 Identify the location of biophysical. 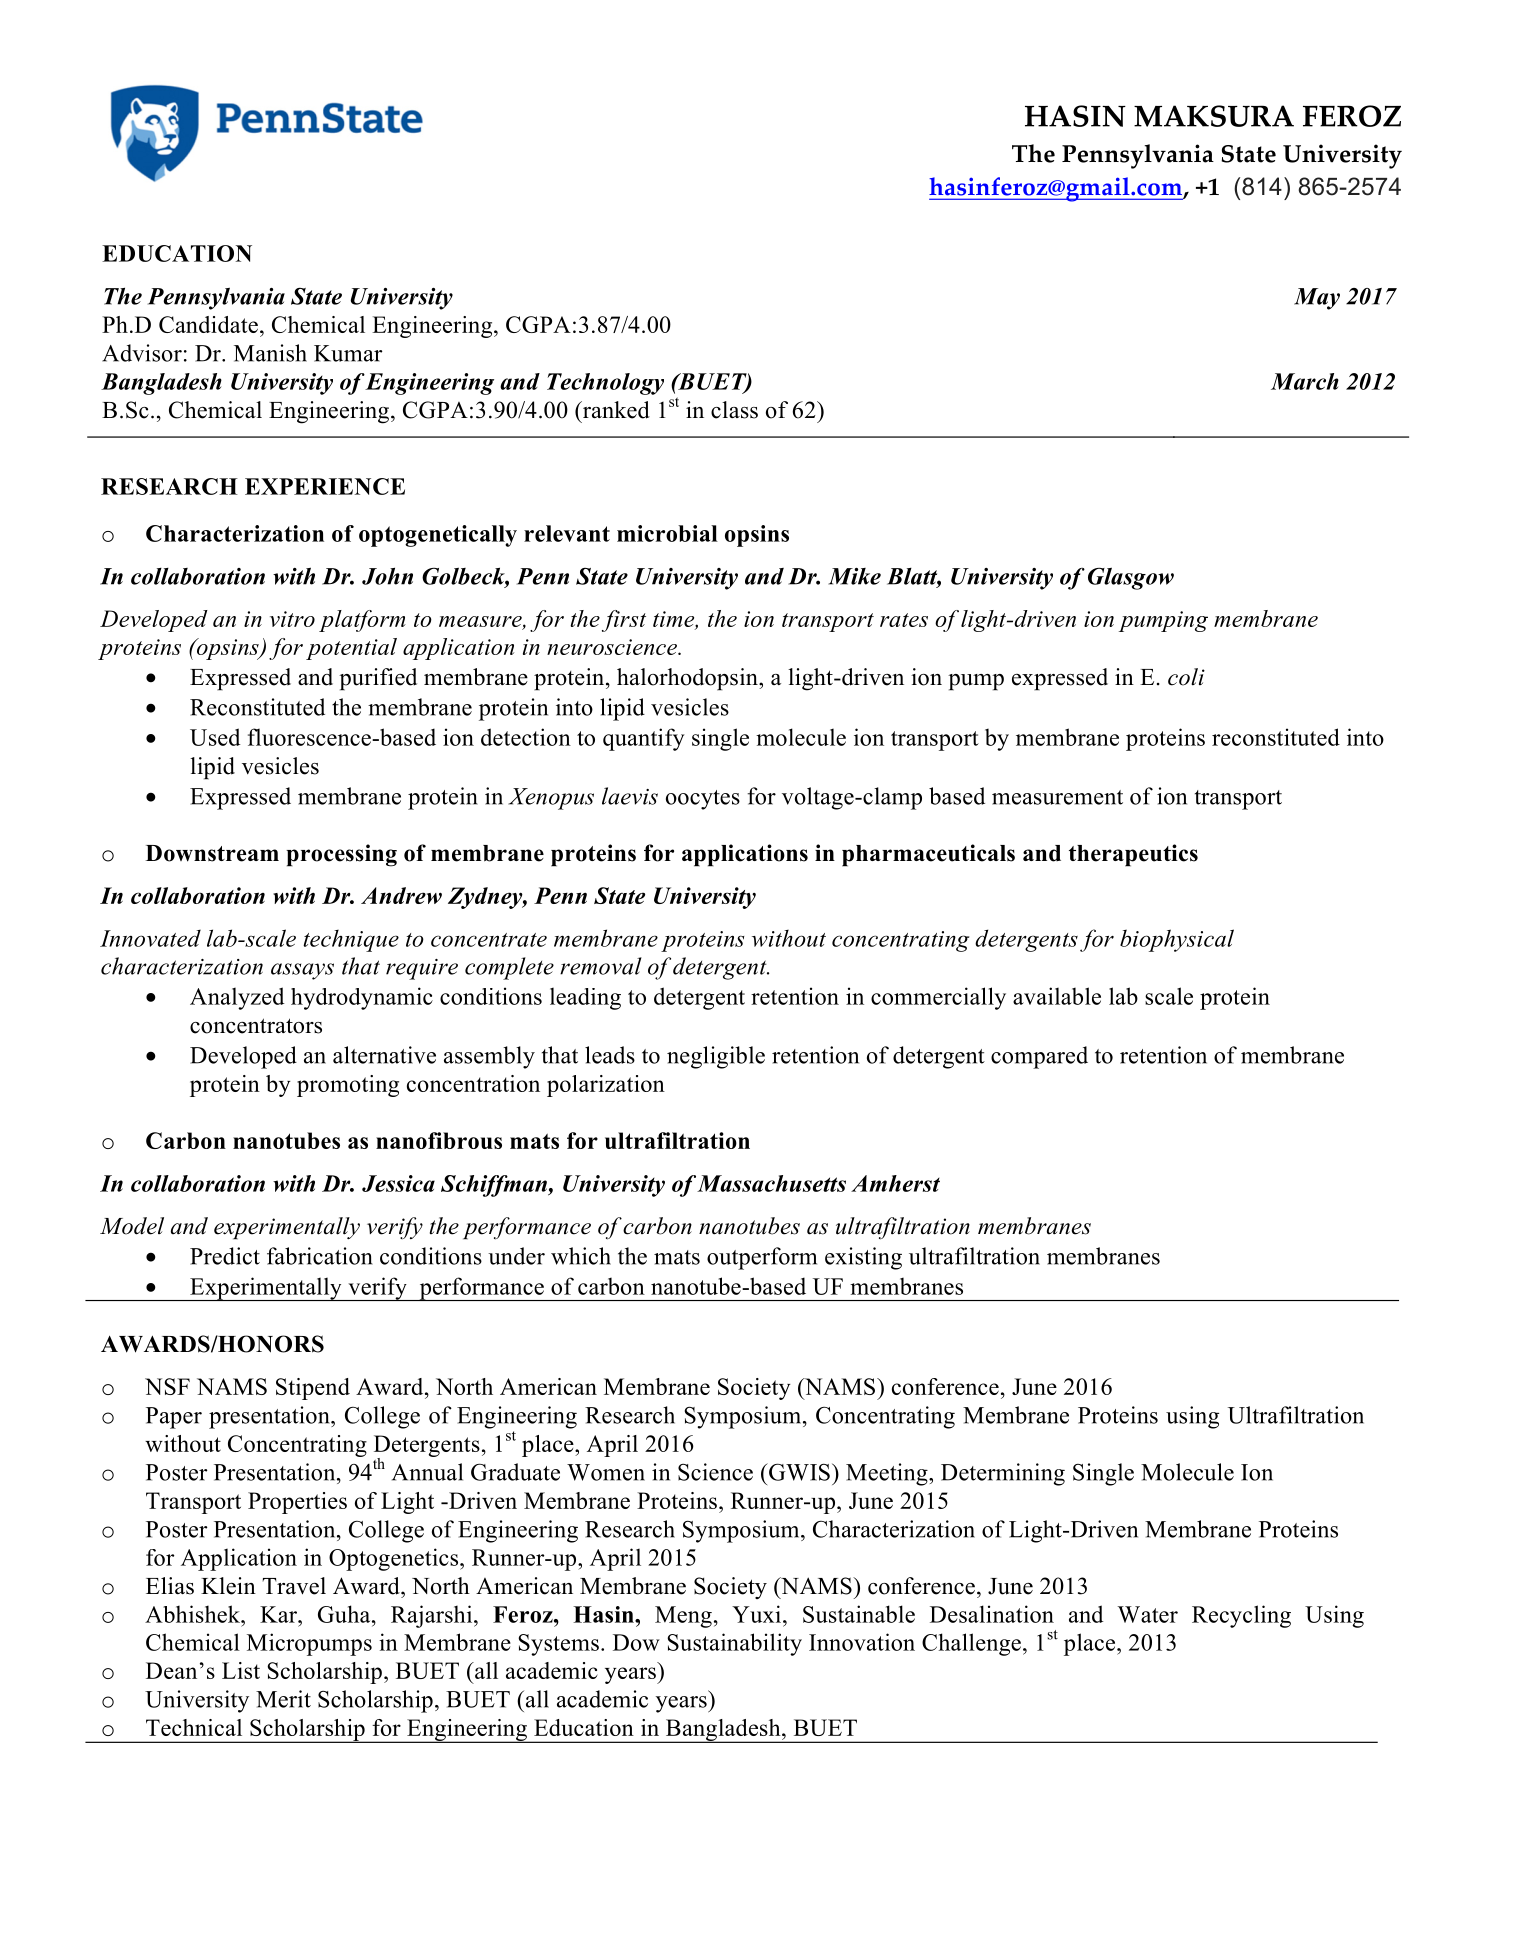
(1177, 940).
